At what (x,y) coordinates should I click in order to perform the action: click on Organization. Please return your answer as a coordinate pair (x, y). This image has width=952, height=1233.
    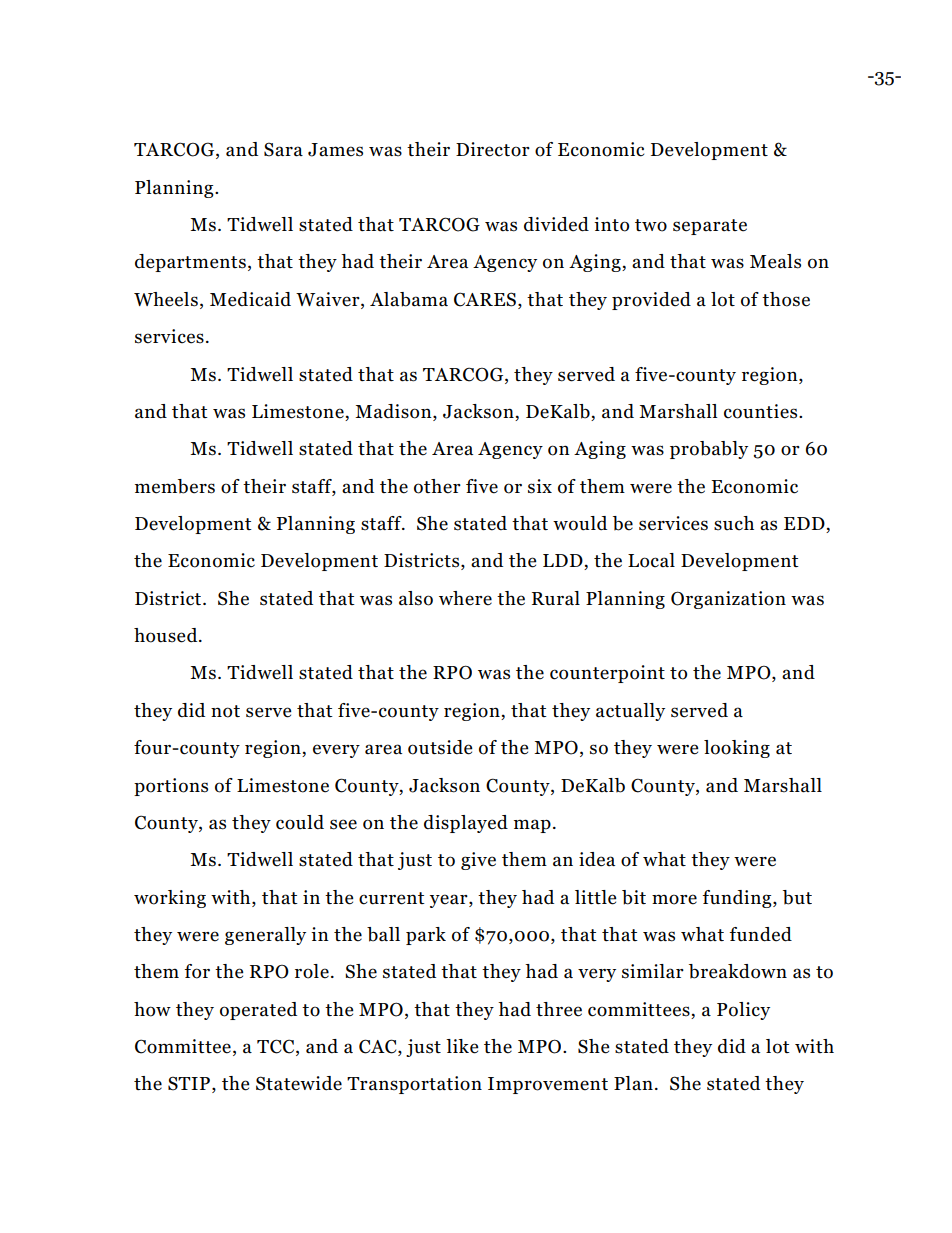
    Looking at the image, I should click on (728, 600).
